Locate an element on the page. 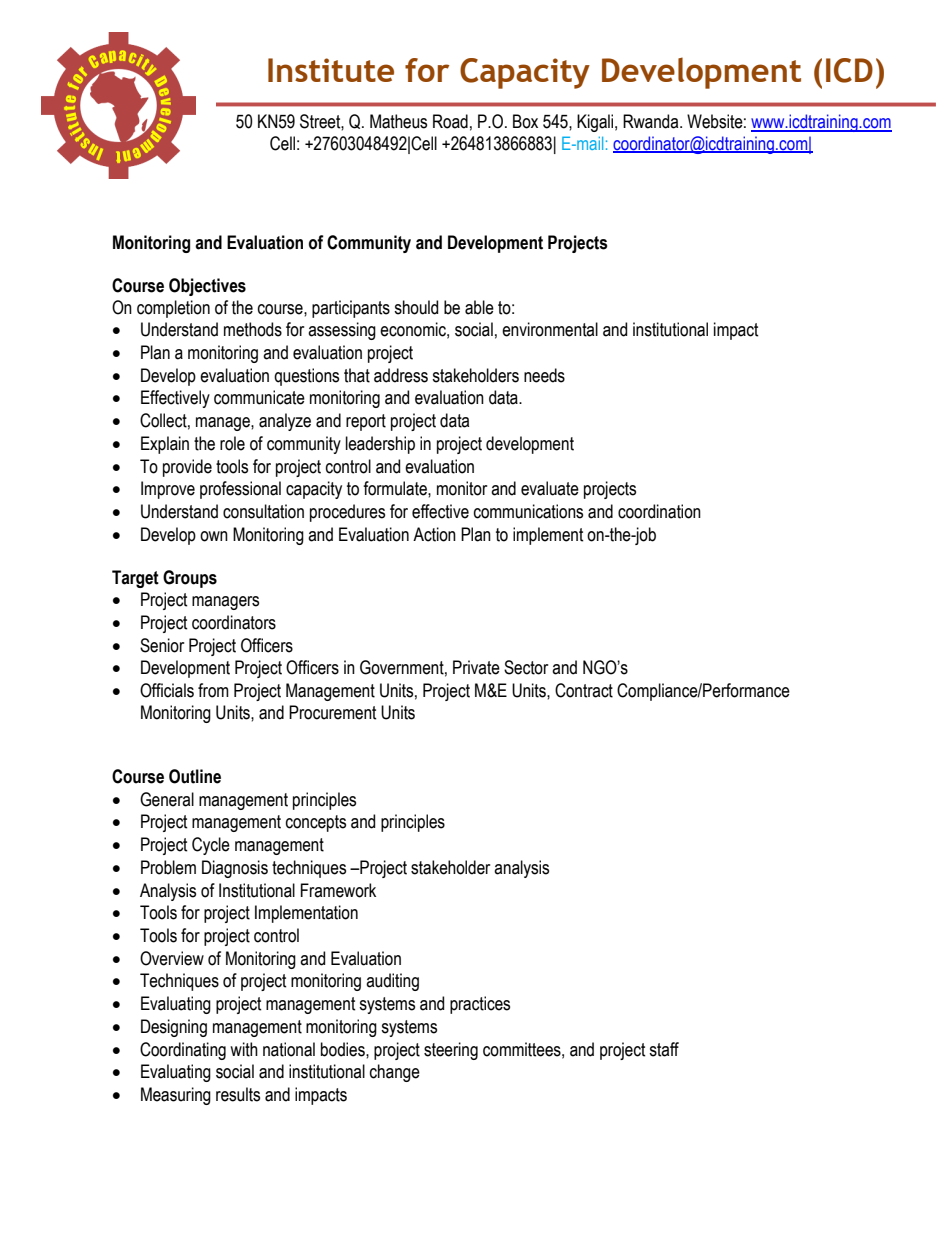 This page has height=1233, width=952. coordination is located at coordinates (659, 511).
